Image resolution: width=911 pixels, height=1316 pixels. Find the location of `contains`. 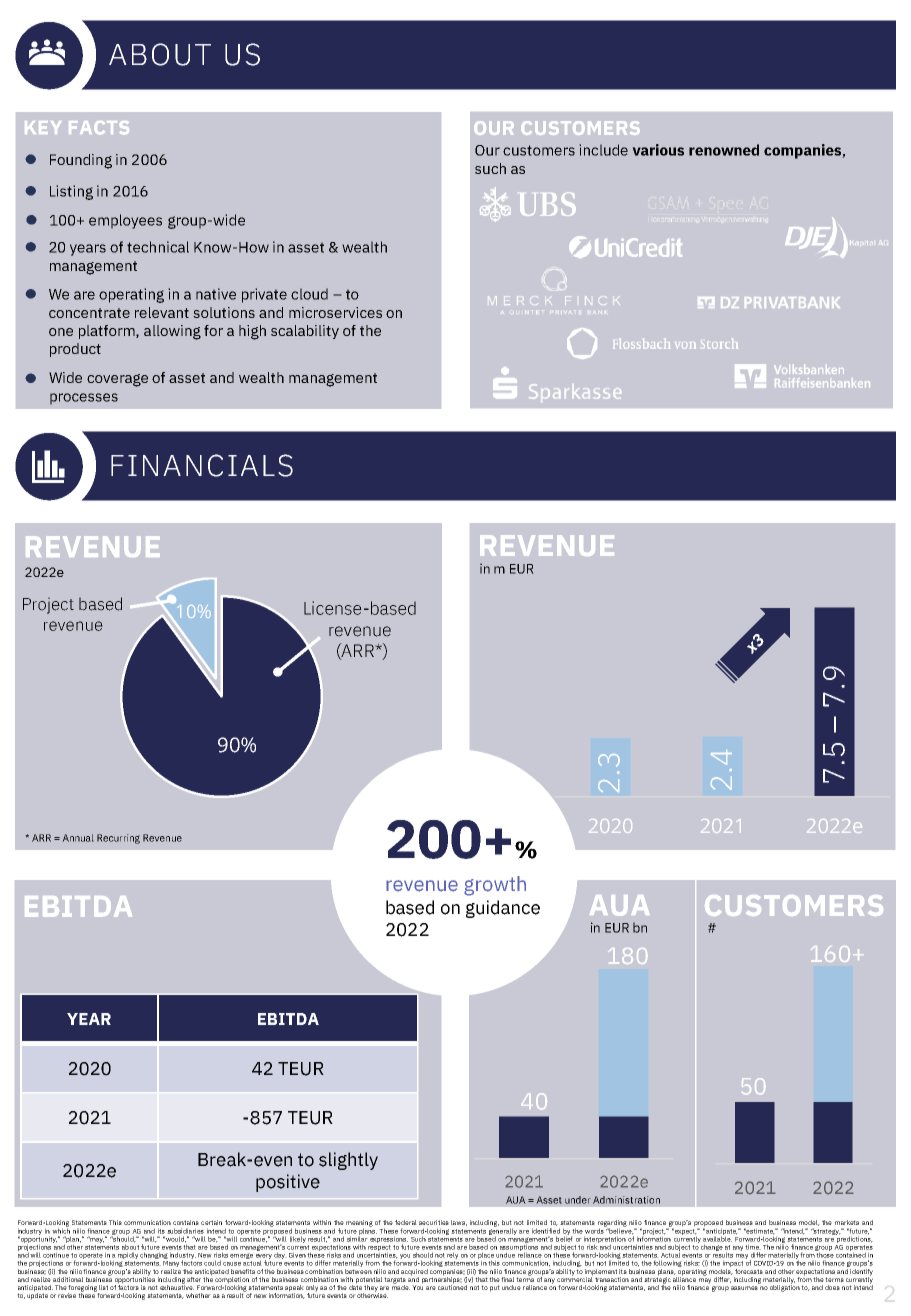

contains is located at coordinates (186, 1222).
